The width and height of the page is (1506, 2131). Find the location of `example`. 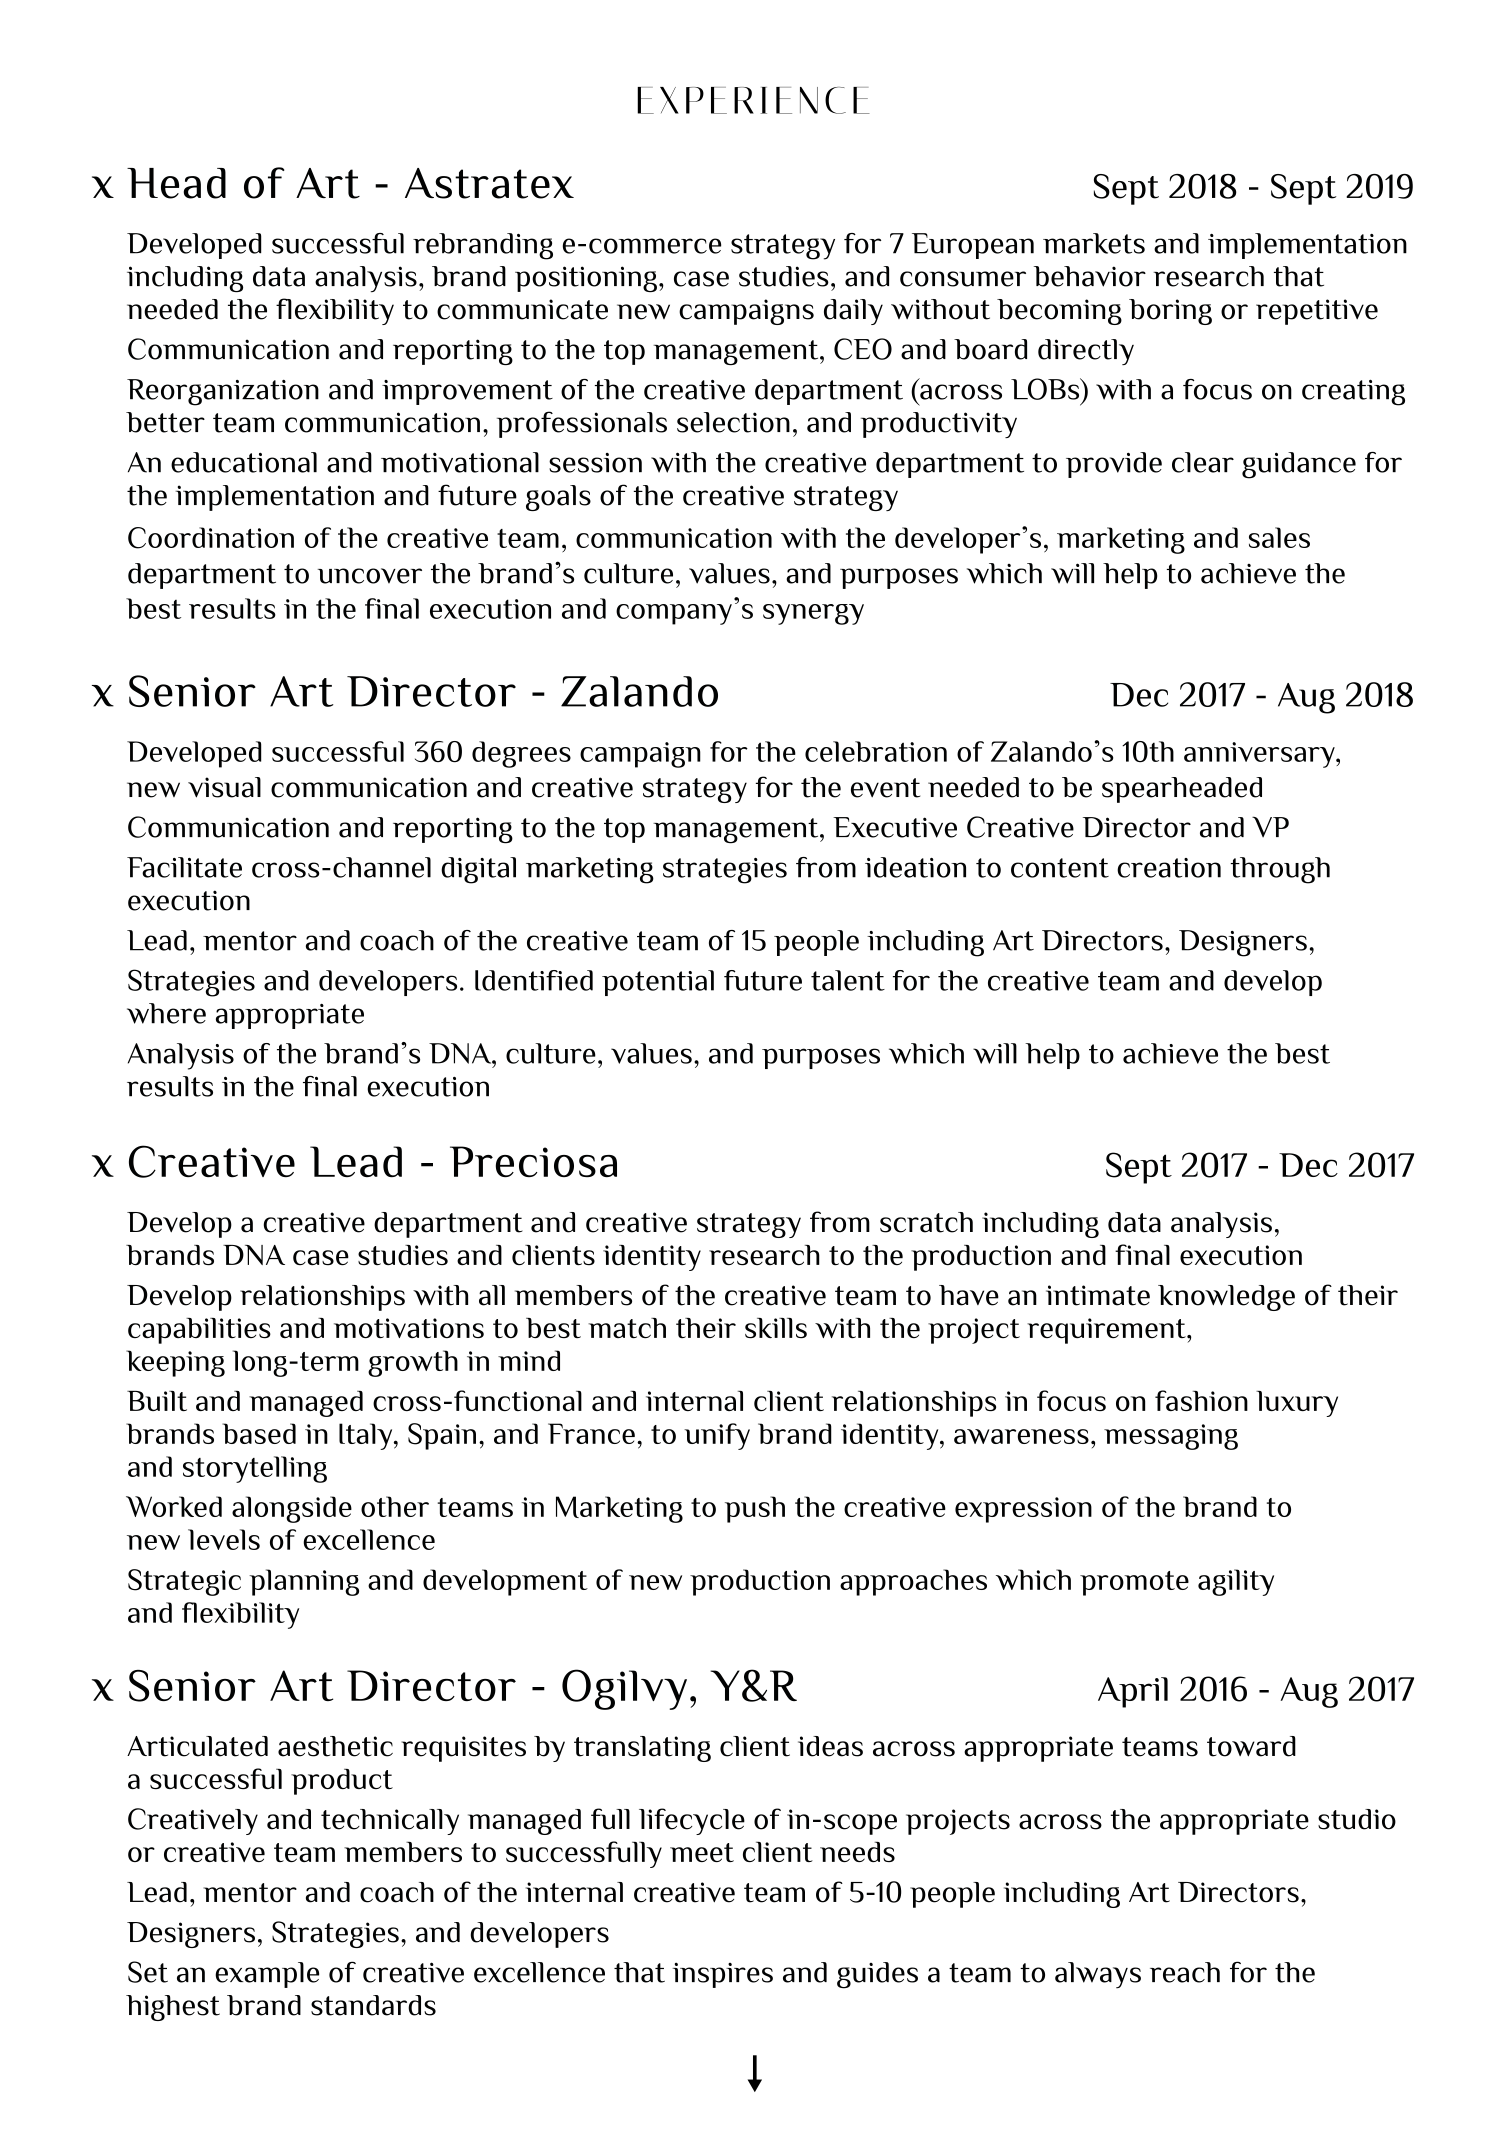

example is located at coordinates (267, 1975).
